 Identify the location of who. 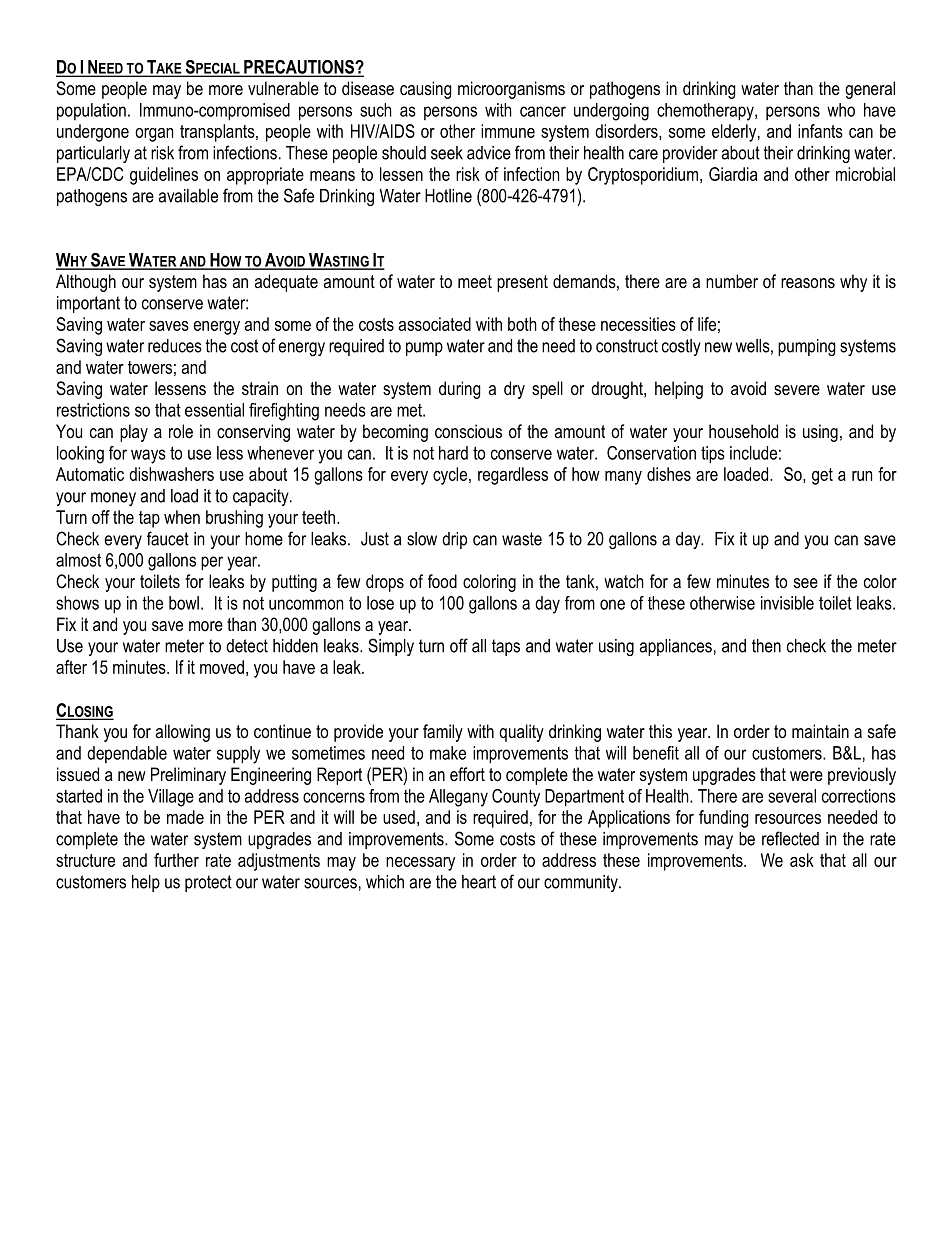
(841, 110).
